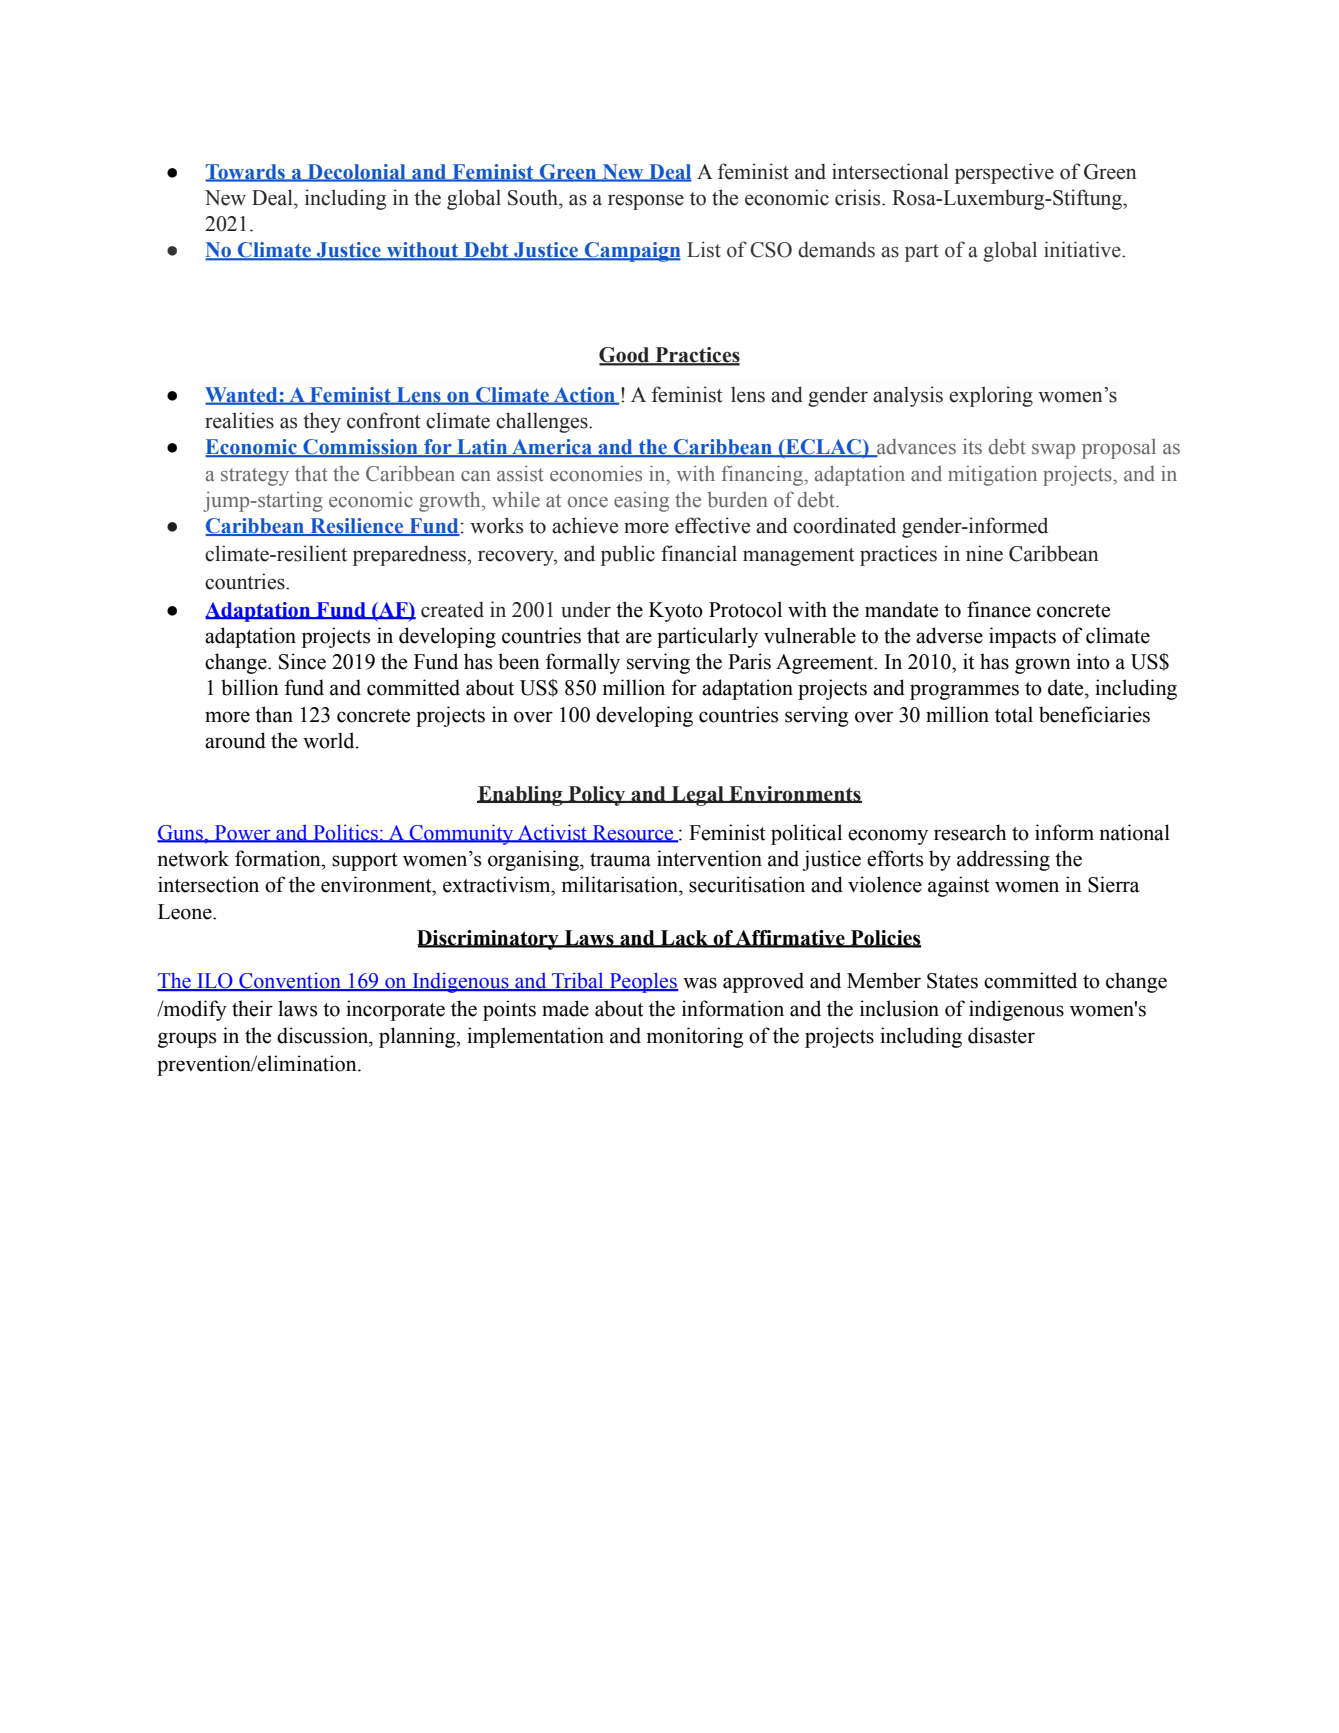  I want to click on total, so click(1014, 714).
